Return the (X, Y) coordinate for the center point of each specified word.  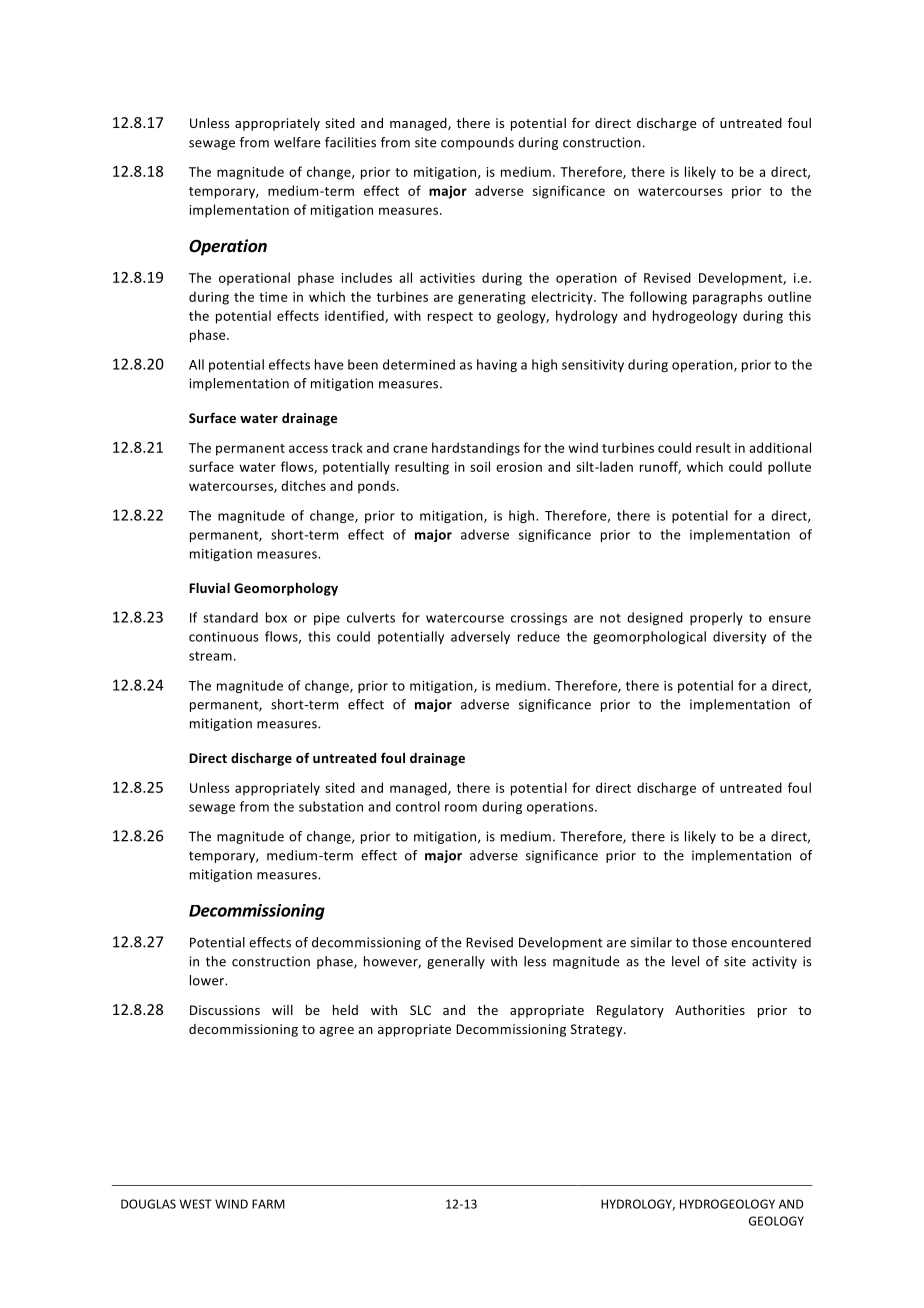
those (709, 942)
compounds (477, 143)
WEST (196, 1204)
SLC (420, 1010)
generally (456, 962)
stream (210, 656)
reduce (539, 636)
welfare (297, 142)
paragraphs (728, 298)
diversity (739, 637)
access (308, 449)
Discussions (225, 1010)
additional (780, 447)
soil (480, 466)
